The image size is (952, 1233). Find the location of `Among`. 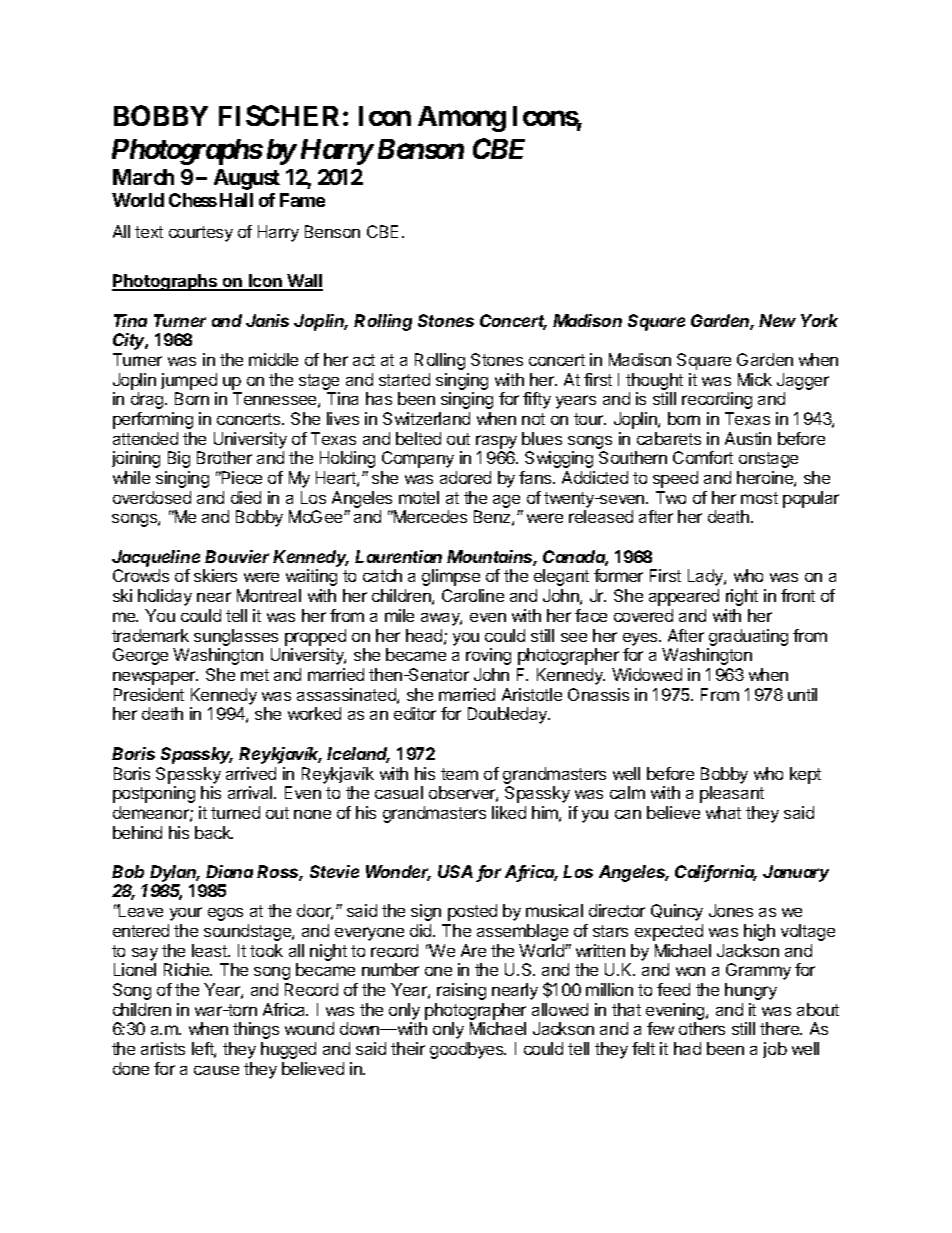

Among is located at coordinates (462, 119).
